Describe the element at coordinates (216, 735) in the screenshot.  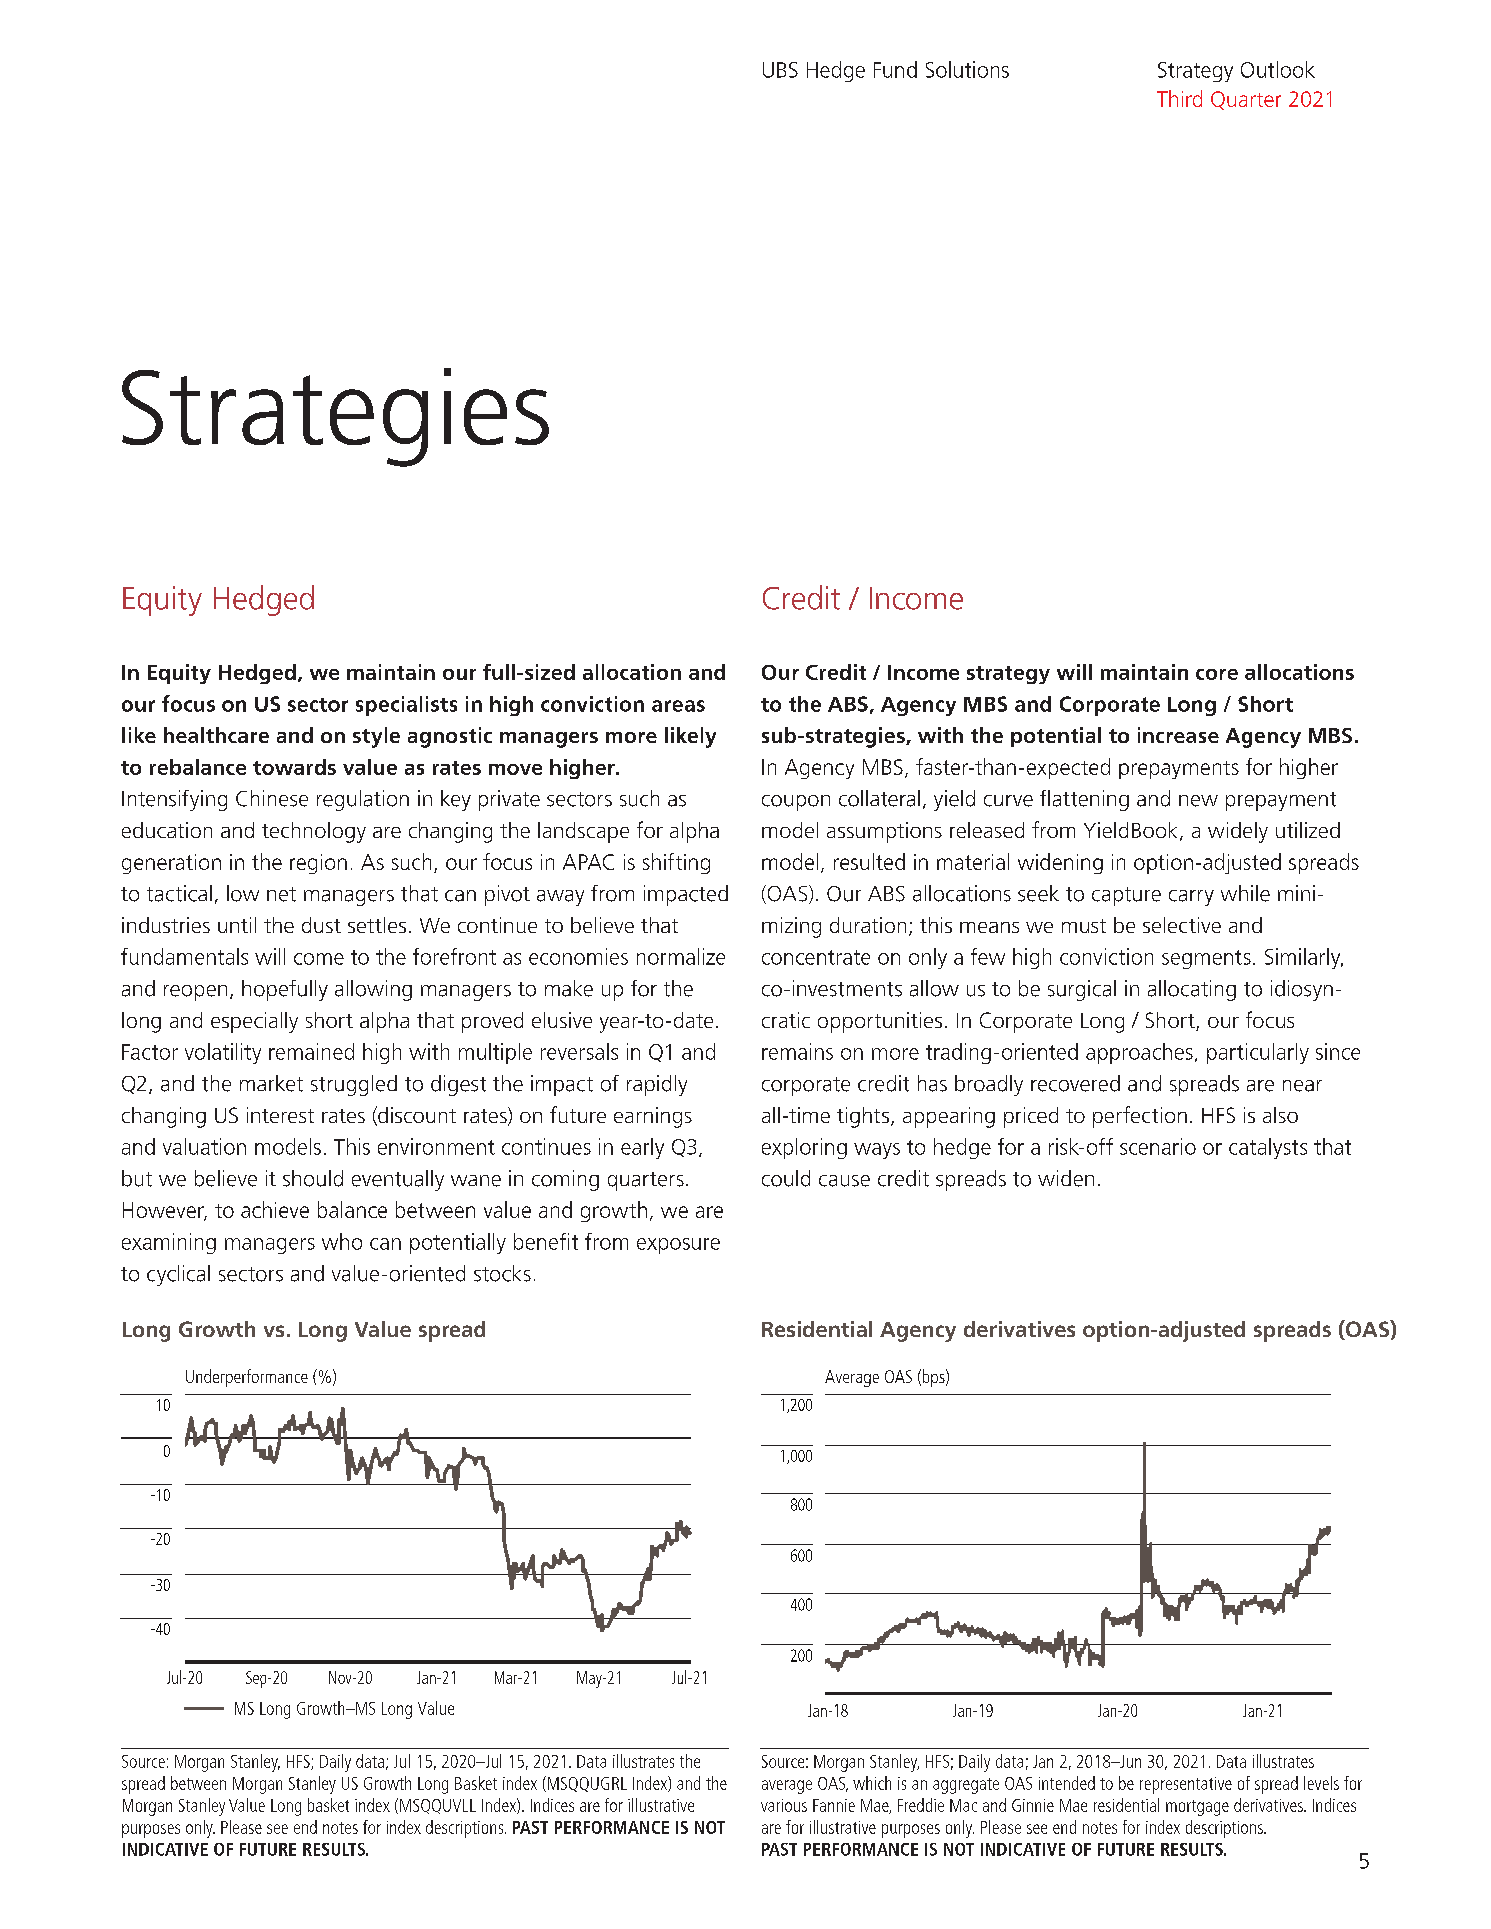
I see `healthcare` at that location.
